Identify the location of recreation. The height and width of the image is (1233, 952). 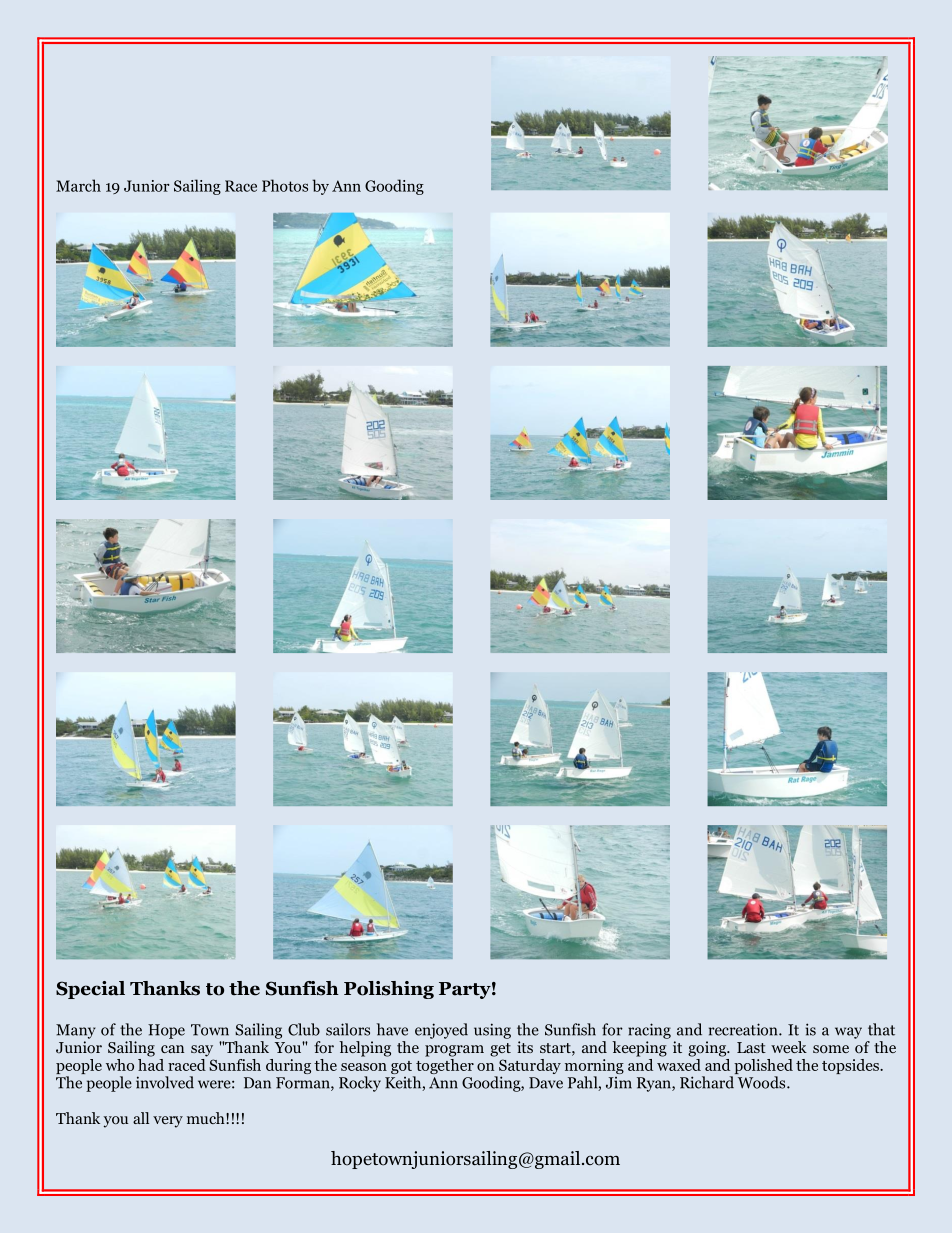
(744, 1029).
